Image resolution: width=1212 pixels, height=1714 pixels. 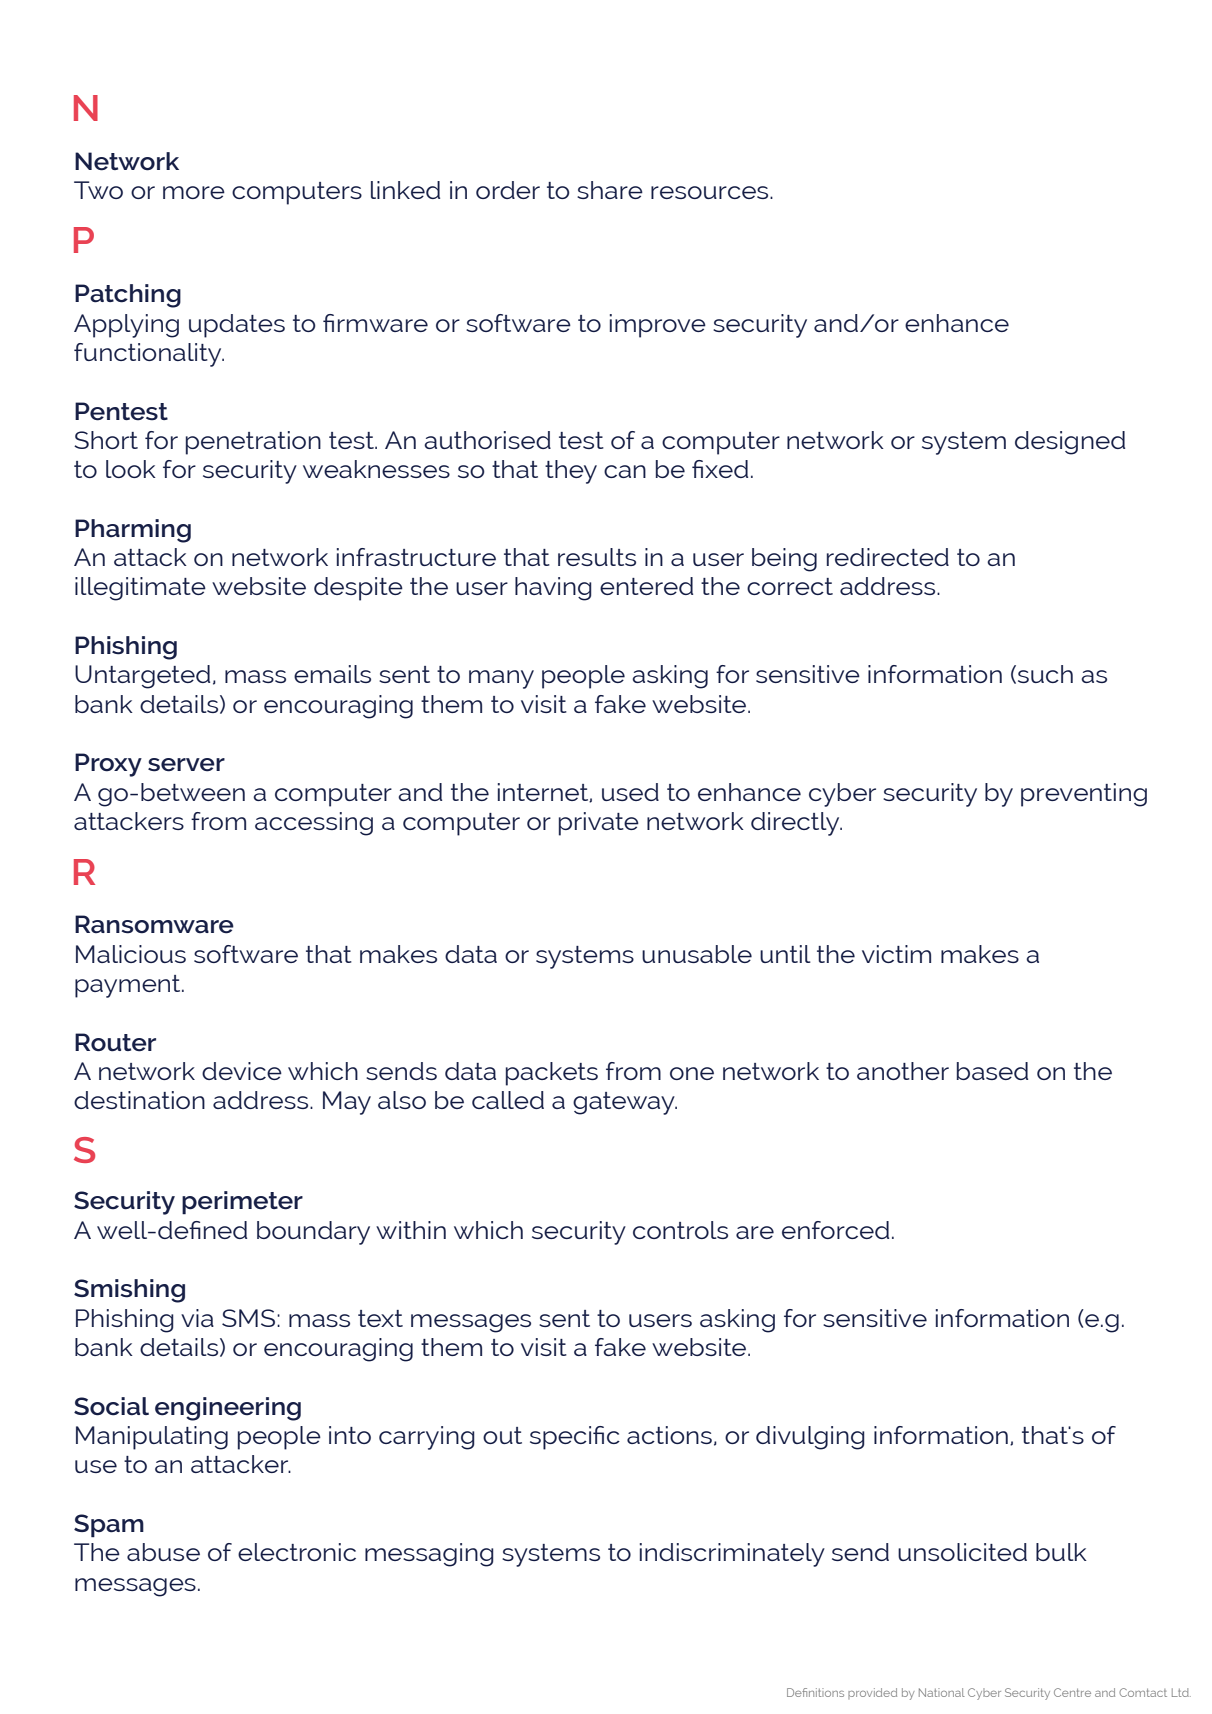 What do you see at coordinates (140, 589) in the screenshot?
I see `illegitimate` at bounding box center [140, 589].
